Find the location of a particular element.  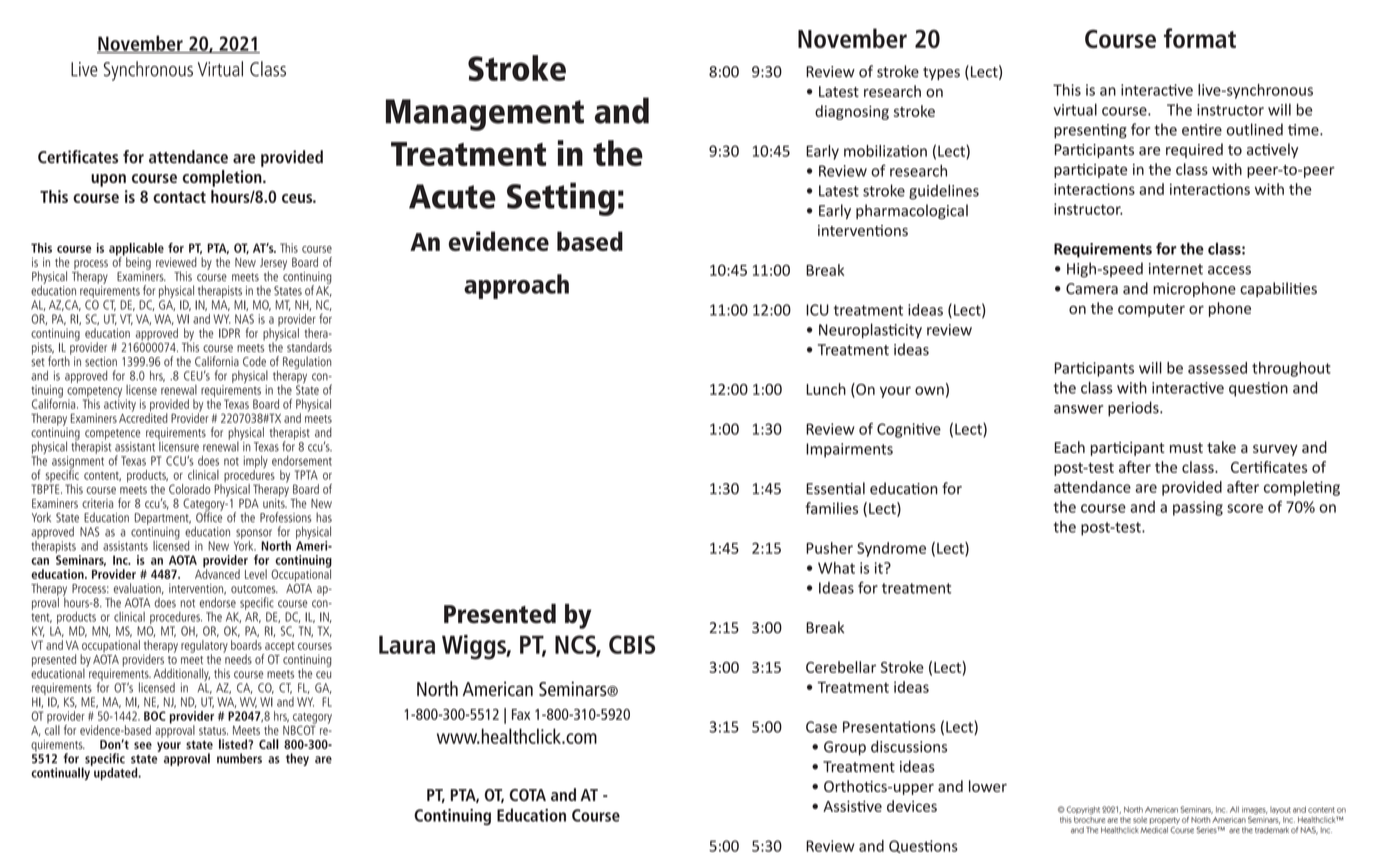

Assistive is located at coordinates (852, 806).
